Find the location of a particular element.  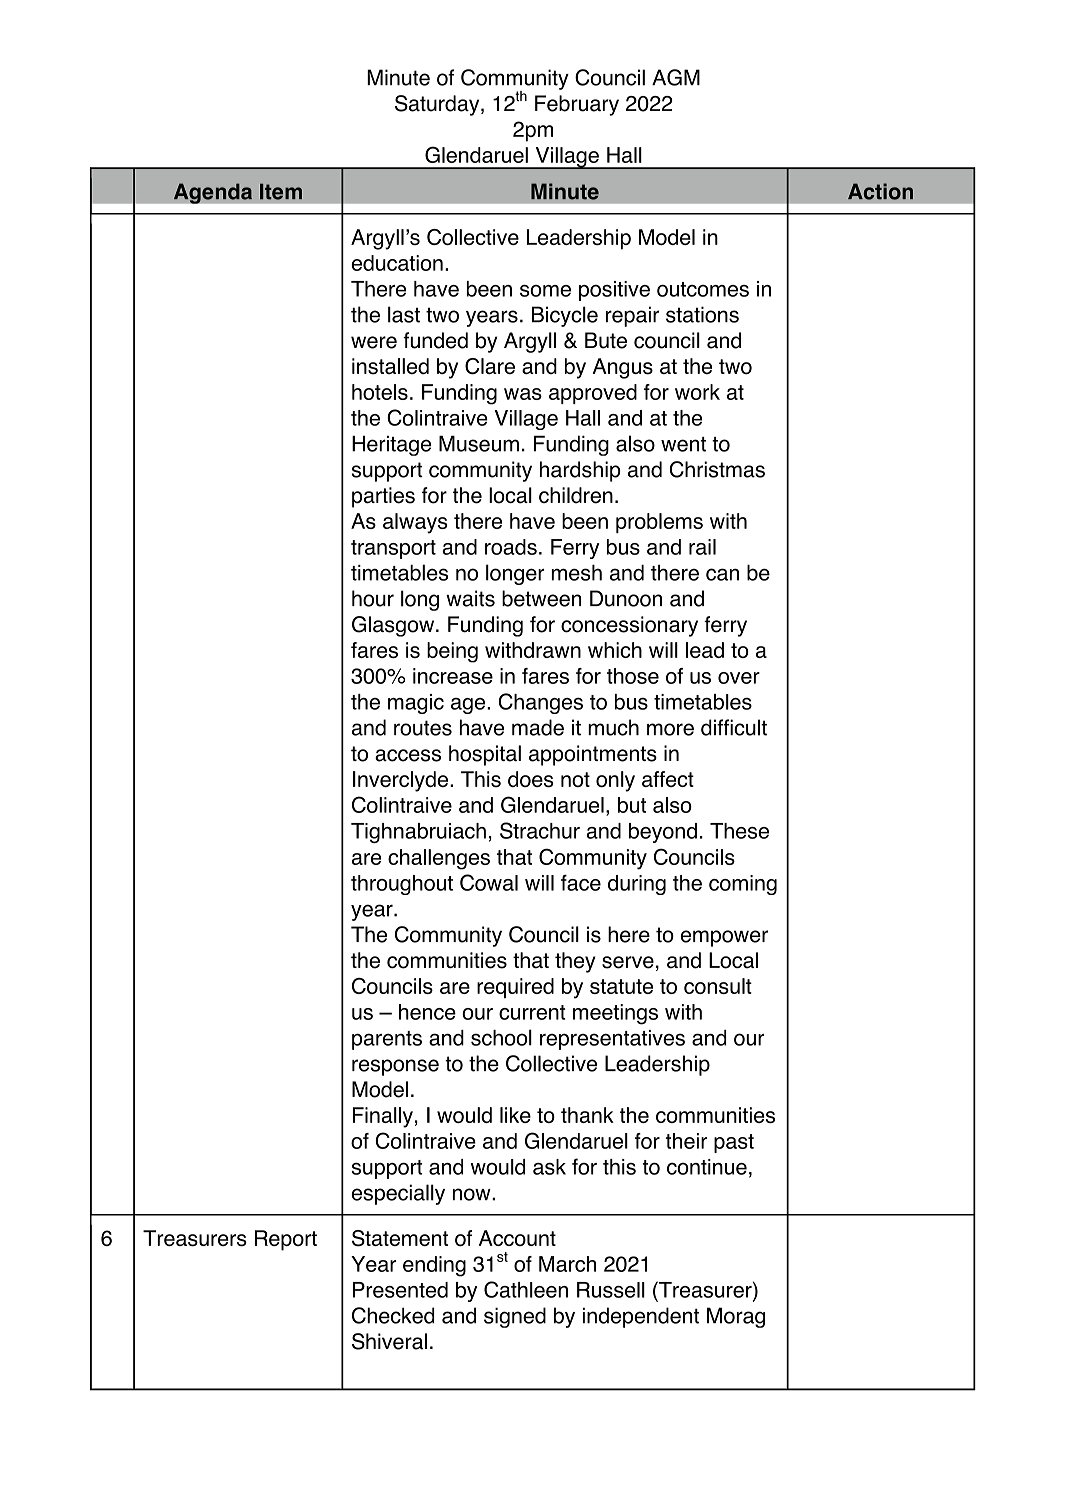

Morag is located at coordinates (736, 1317).
